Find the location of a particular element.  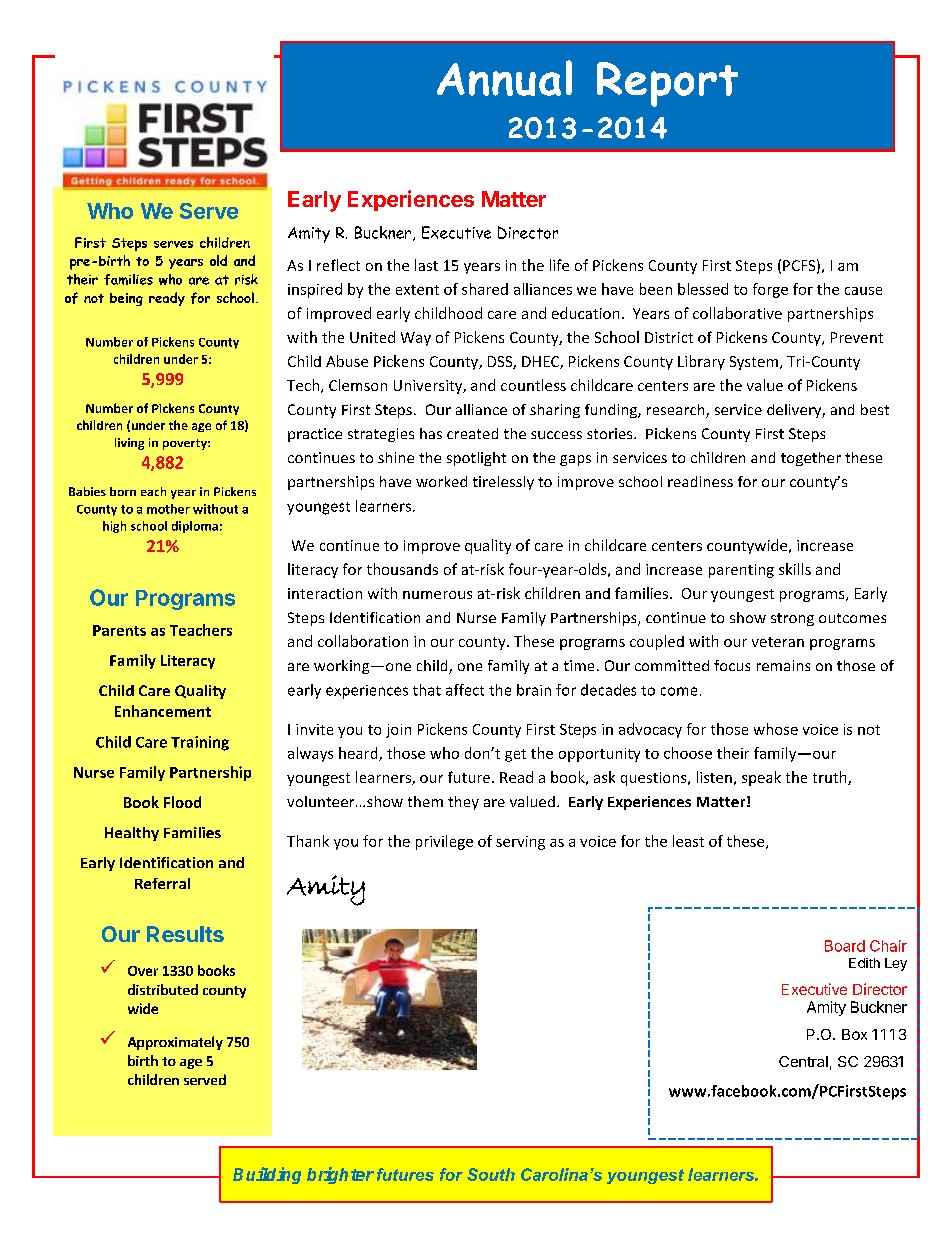

together is located at coordinates (811, 459).
